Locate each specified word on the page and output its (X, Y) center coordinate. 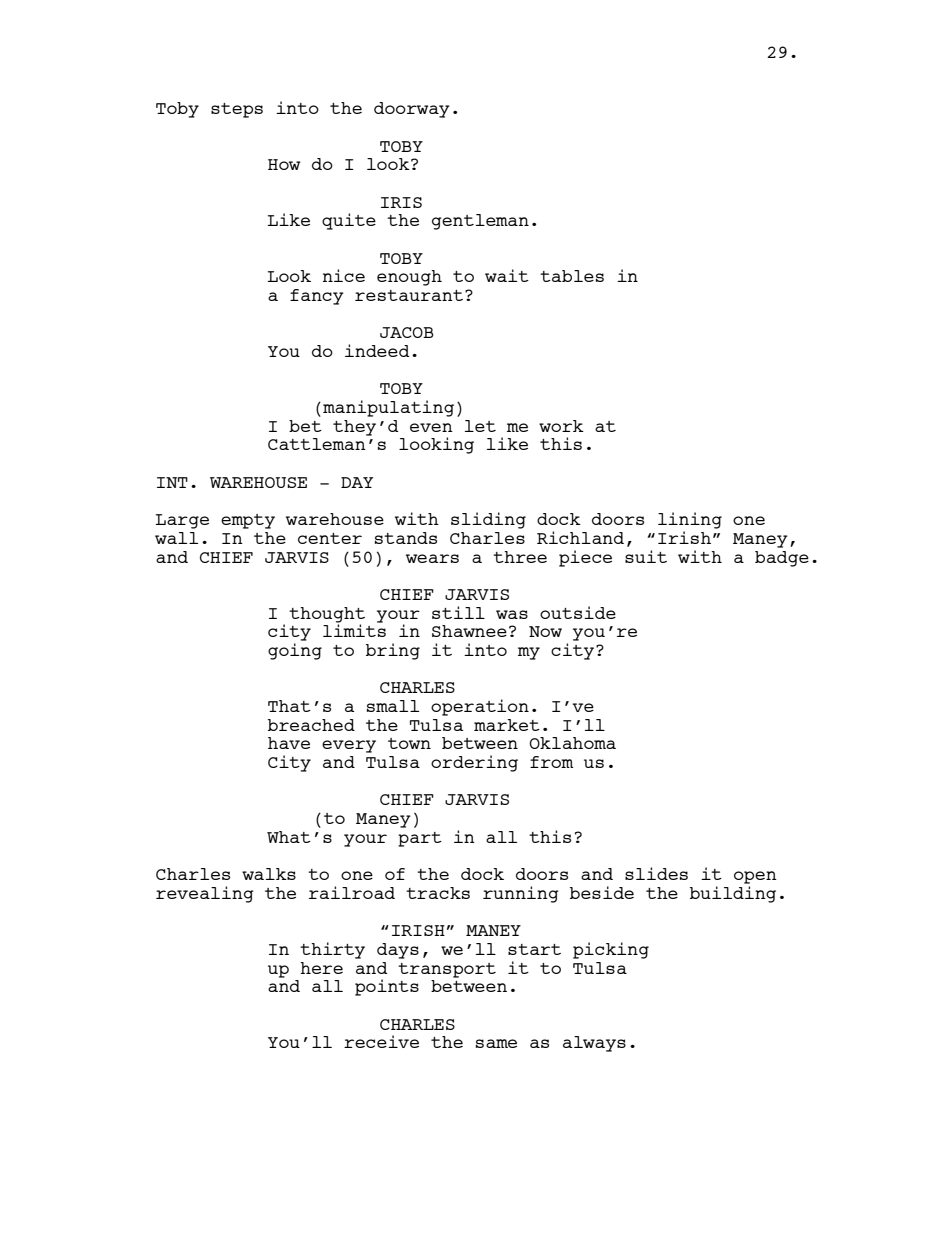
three (520, 557)
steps (237, 110)
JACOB (407, 332)
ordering (474, 763)
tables (572, 276)
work (561, 426)
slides (656, 873)
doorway (412, 110)
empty (248, 521)
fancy (317, 297)
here (321, 968)
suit (646, 556)
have (289, 743)
